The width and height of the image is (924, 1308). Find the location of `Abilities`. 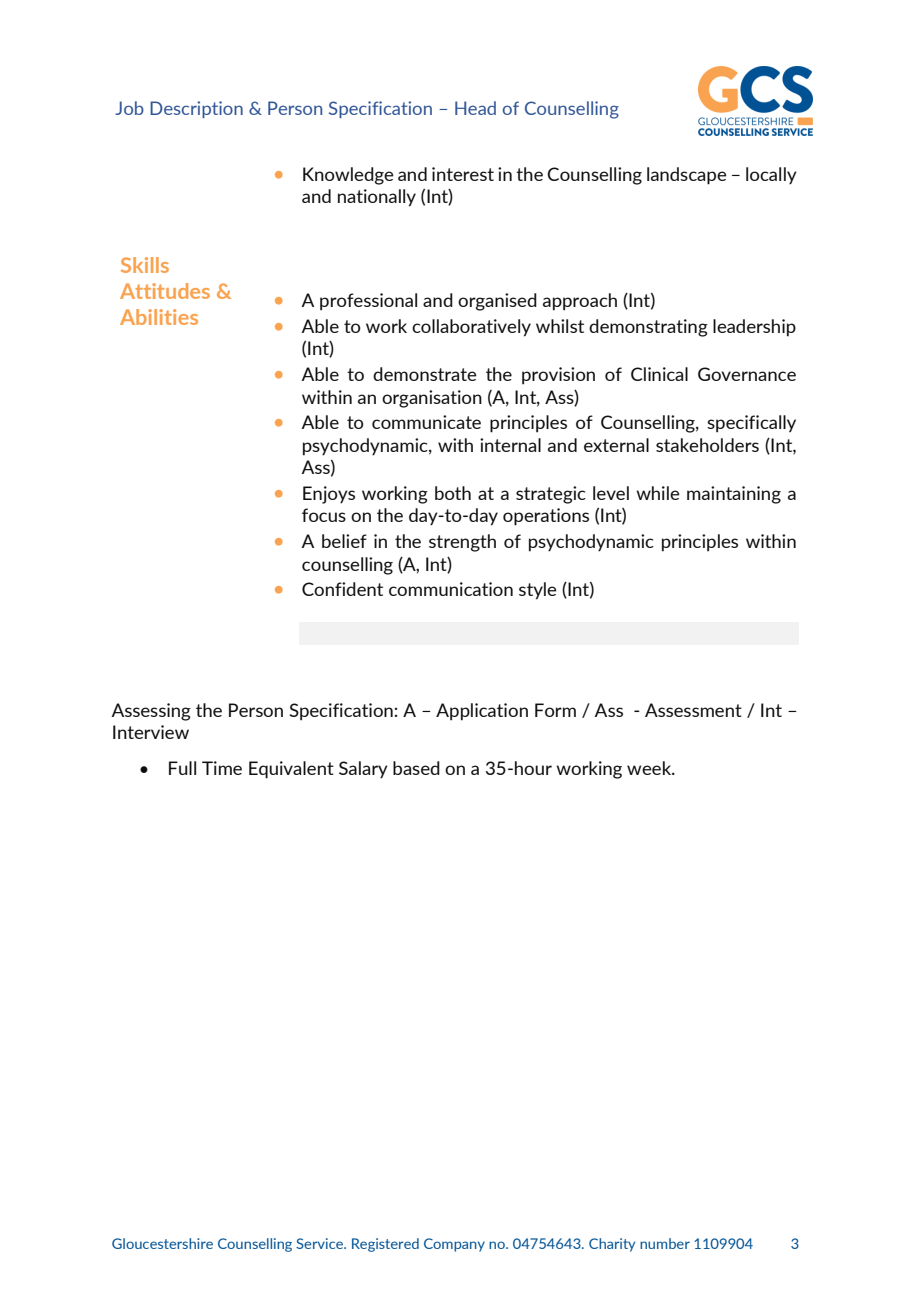

Abilities is located at coordinates (159, 317).
